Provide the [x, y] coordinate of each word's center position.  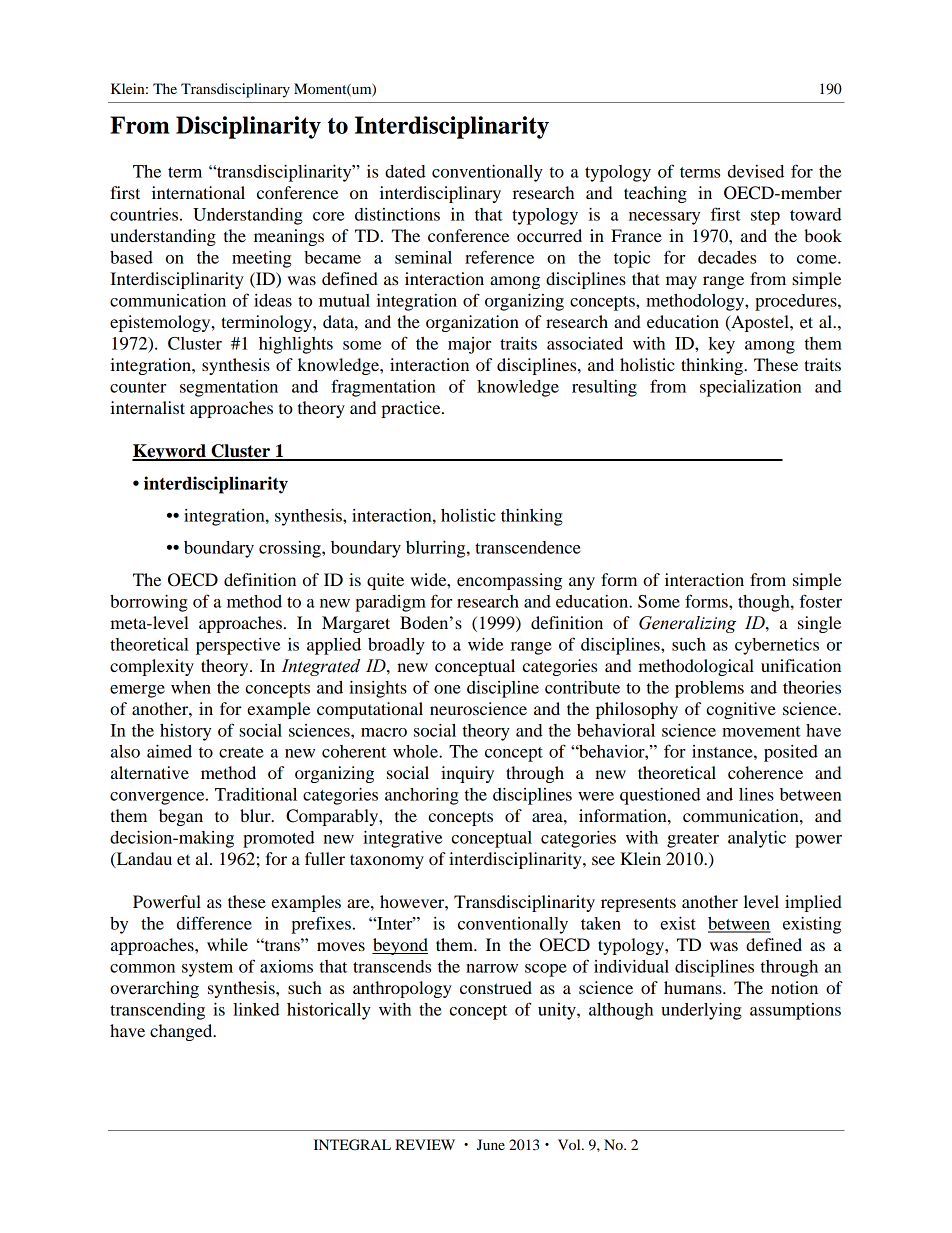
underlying [701, 1011]
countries [144, 214]
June [491, 1144]
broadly [396, 646]
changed [182, 1032]
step [765, 217]
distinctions [397, 214]
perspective [238, 646]
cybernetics [777, 646]
